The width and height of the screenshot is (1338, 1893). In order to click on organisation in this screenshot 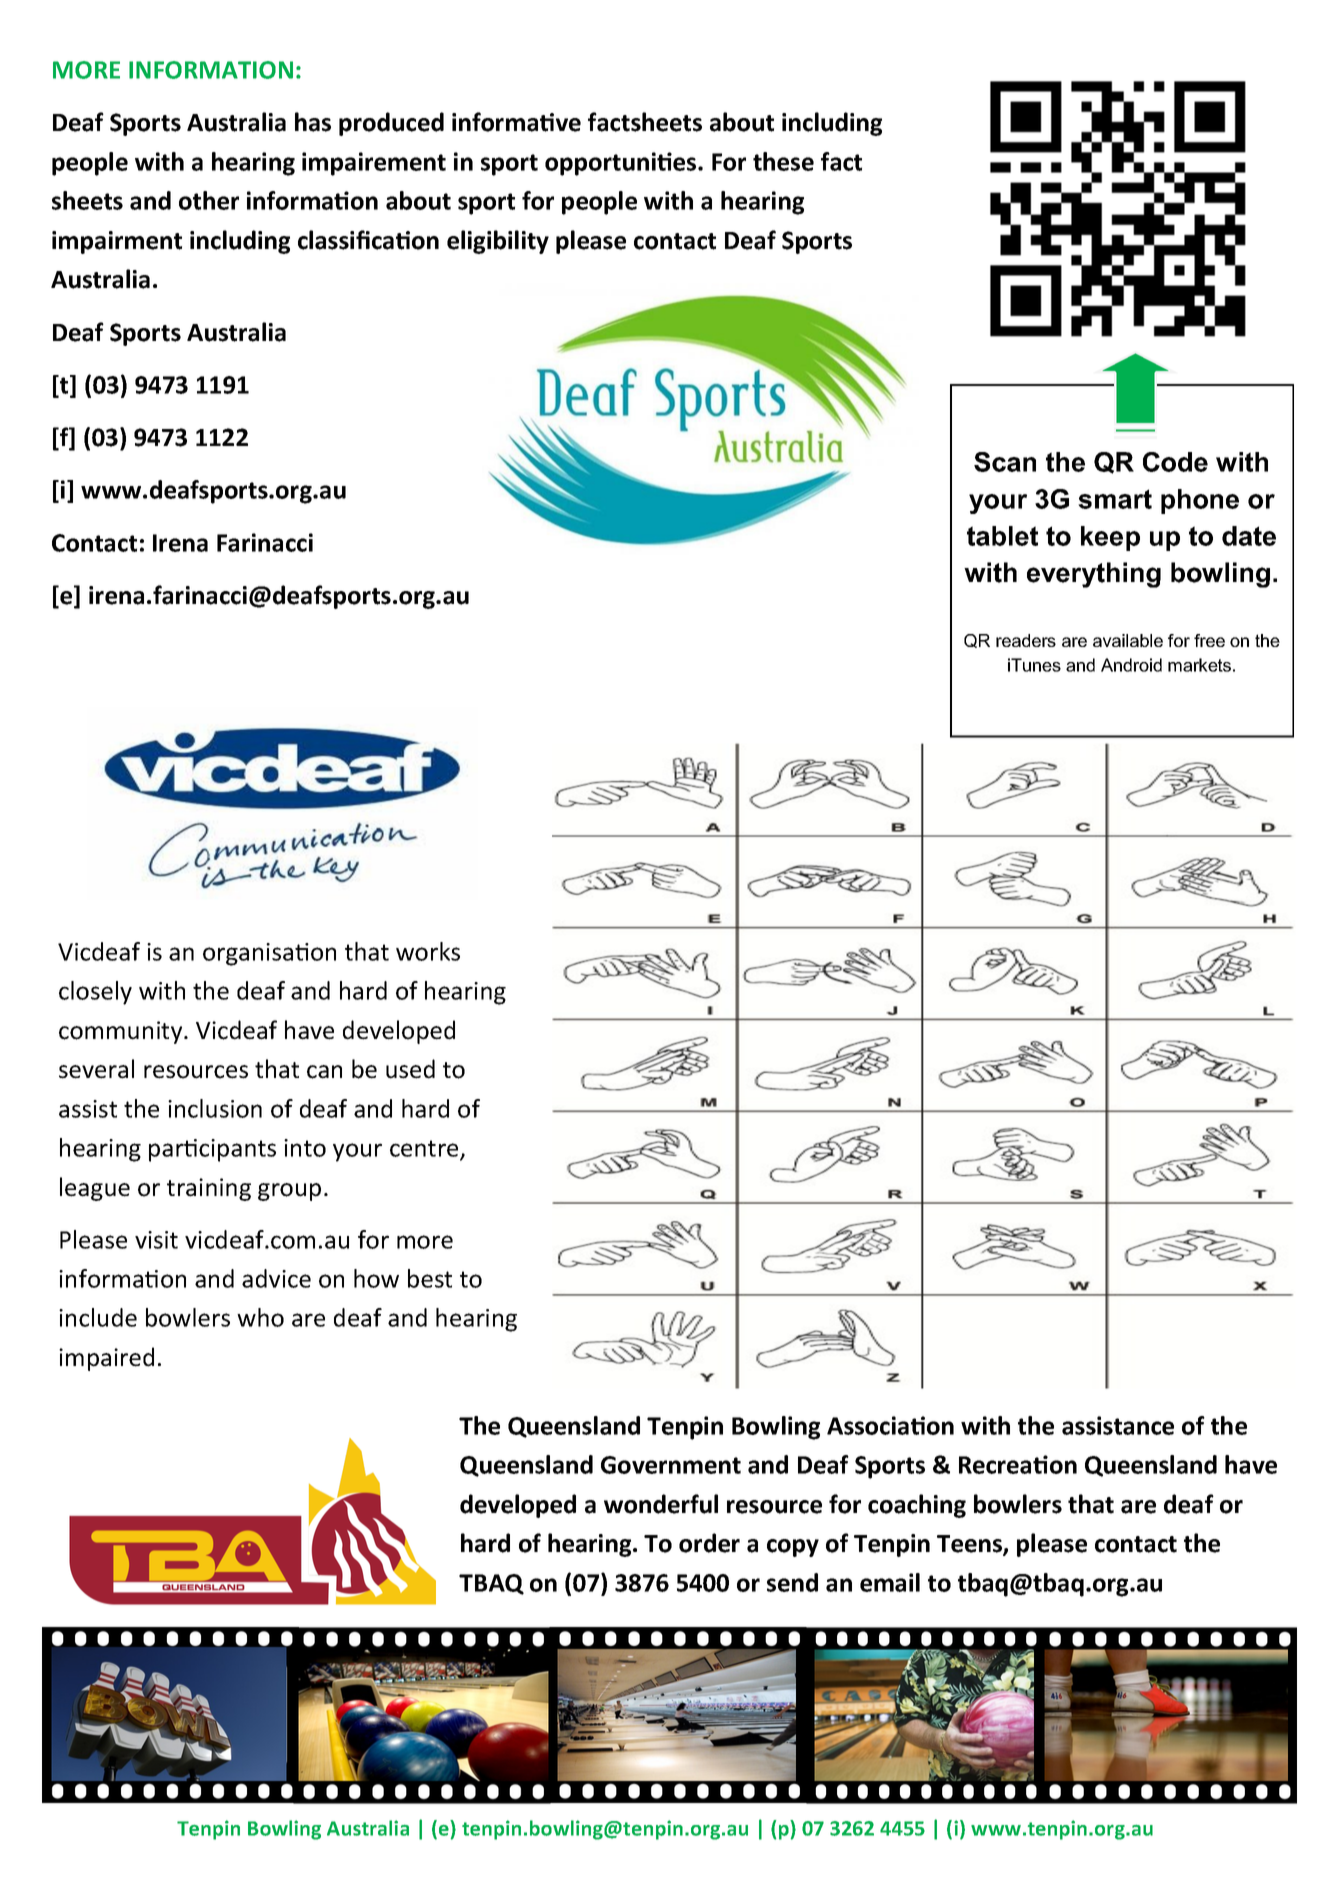, I will do `click(269, 954)`.
